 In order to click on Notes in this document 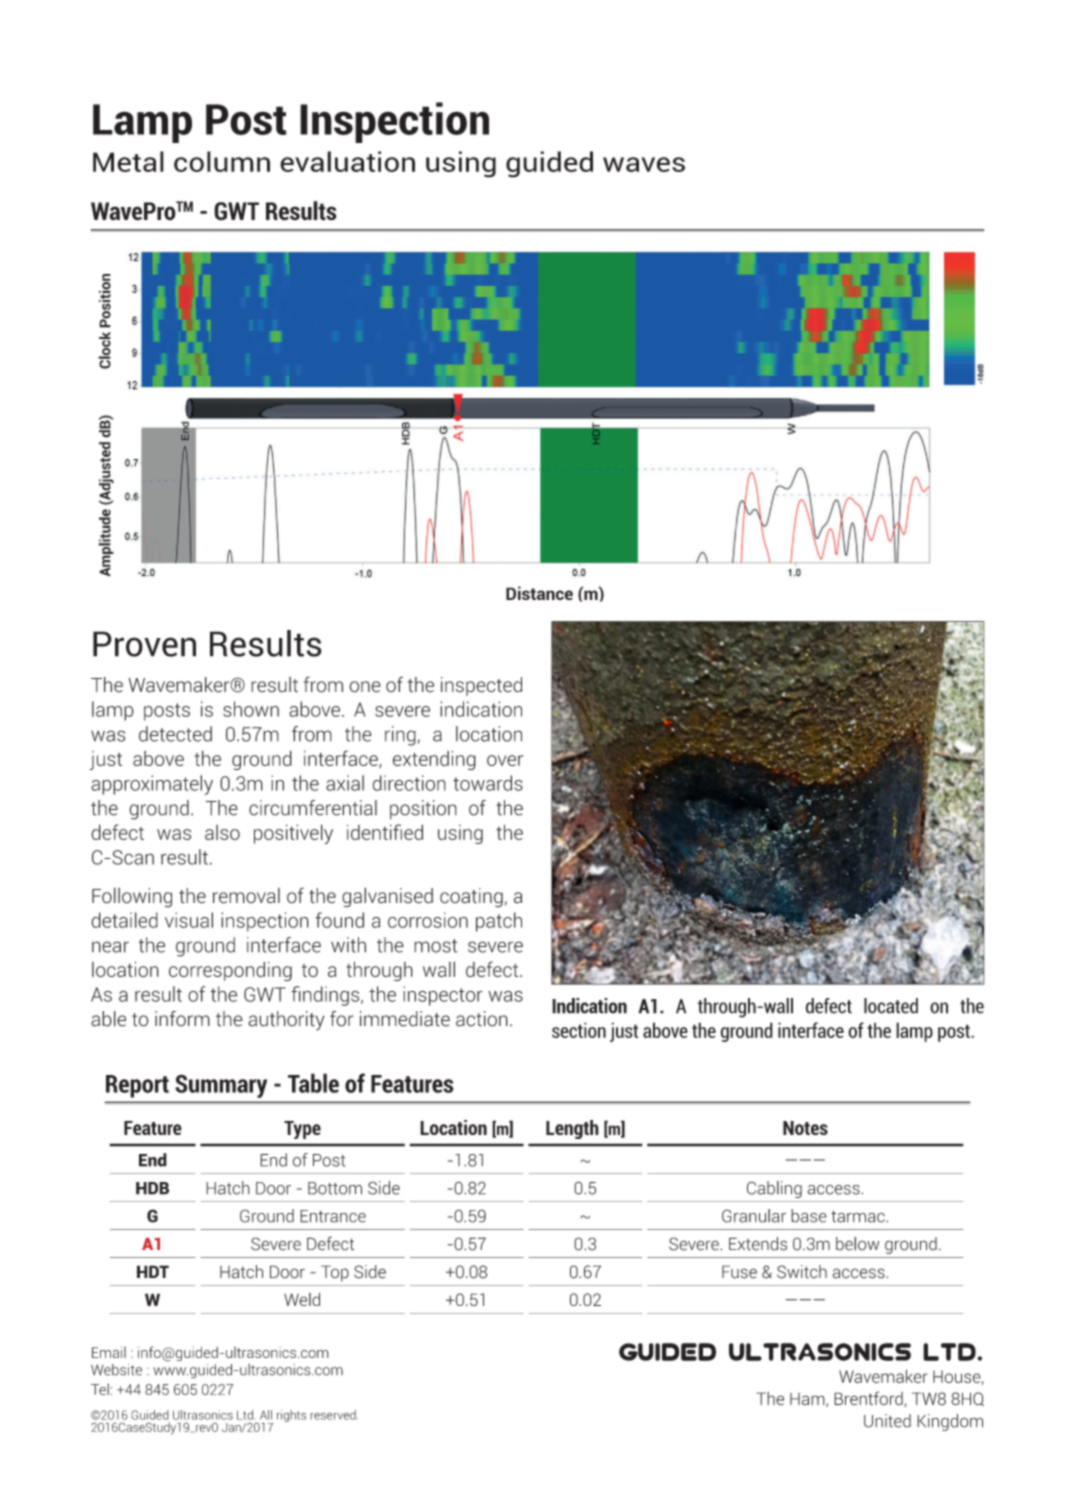, I will do `click(805, 1128)`.
